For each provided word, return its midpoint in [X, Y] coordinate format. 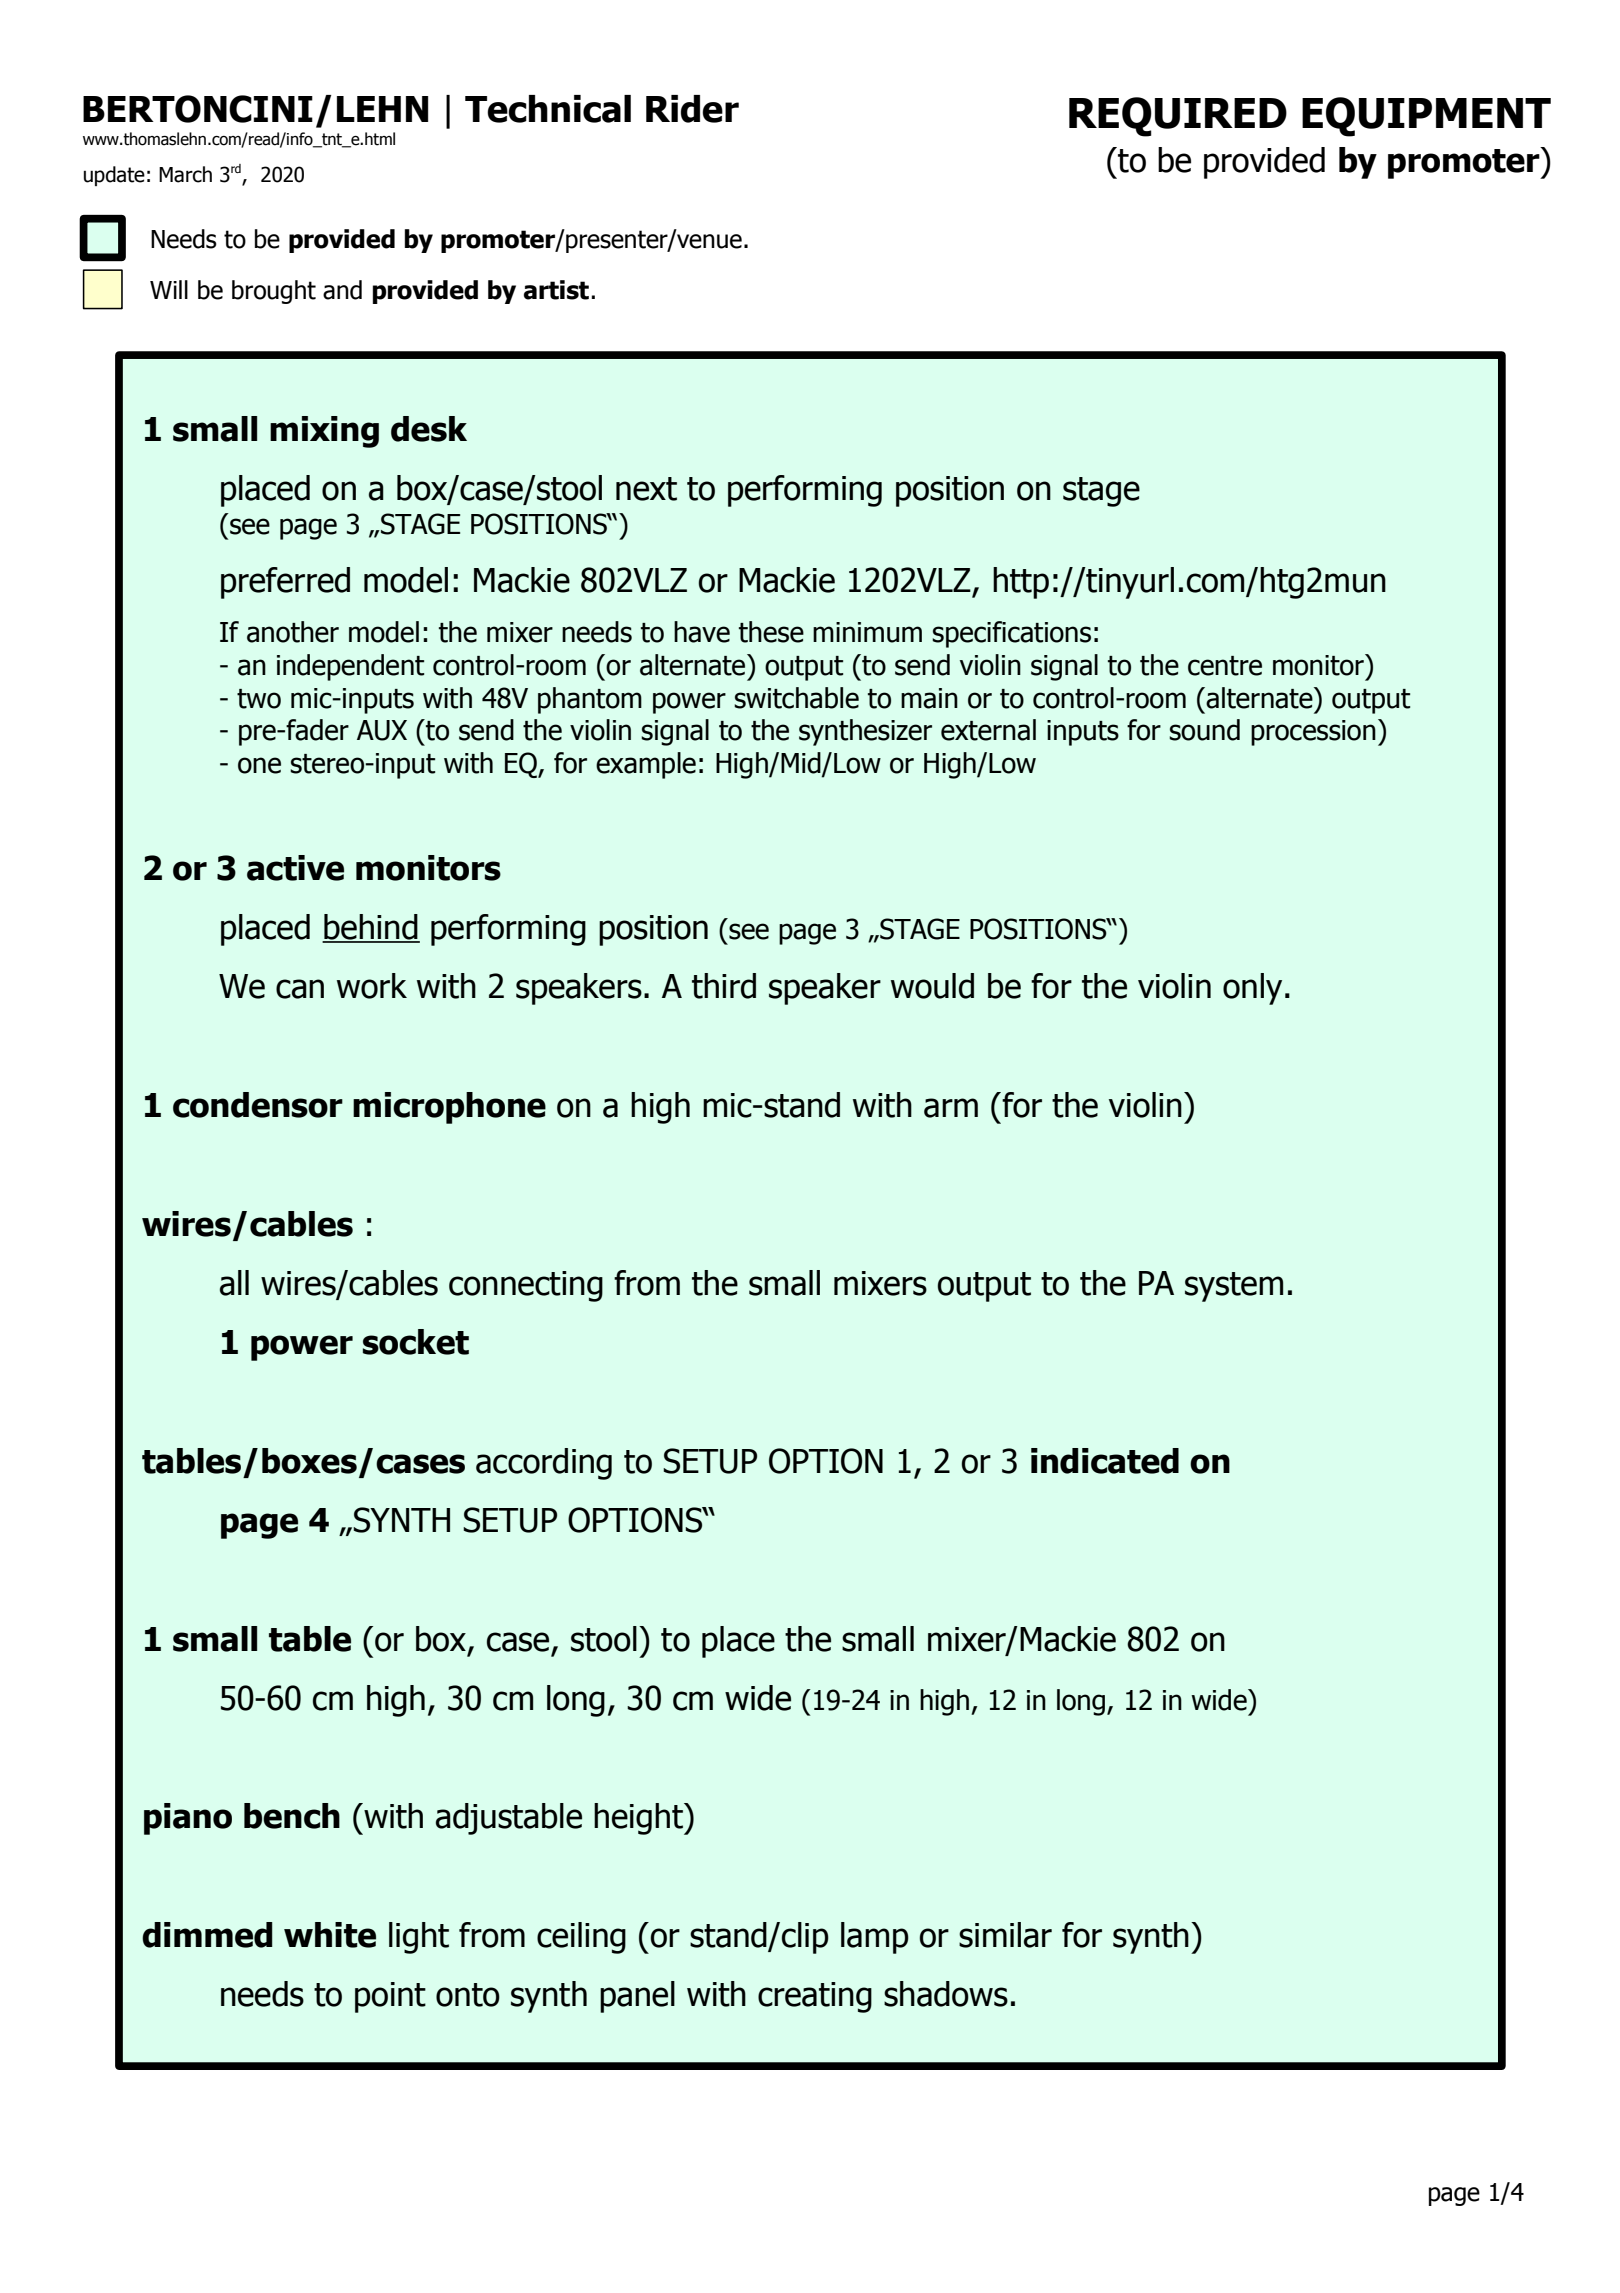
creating [815, 1997]
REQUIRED [1178, 117]
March [185, 174]
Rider [692, 109]
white [330, 1935]
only [1252, 989]
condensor [258, 1105]
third [724, 986]
